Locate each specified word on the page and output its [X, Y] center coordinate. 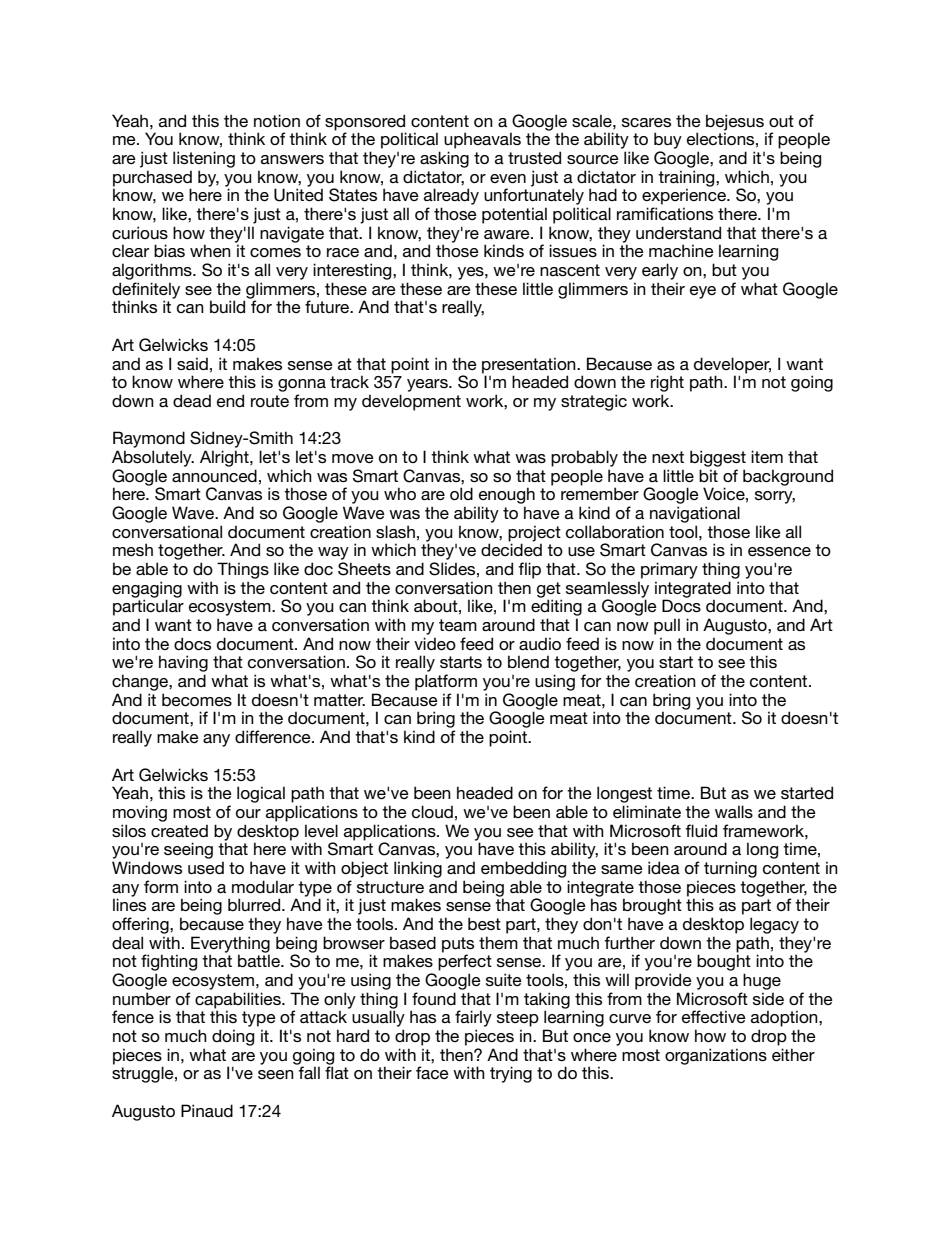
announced [214, 475]
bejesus [735, 122]
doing [233, 1037]
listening [204, 159]
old [461, 493]
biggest [718, 458]
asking [444, 159]
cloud [432, 811]
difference [274, 736]
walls [734, 811]
